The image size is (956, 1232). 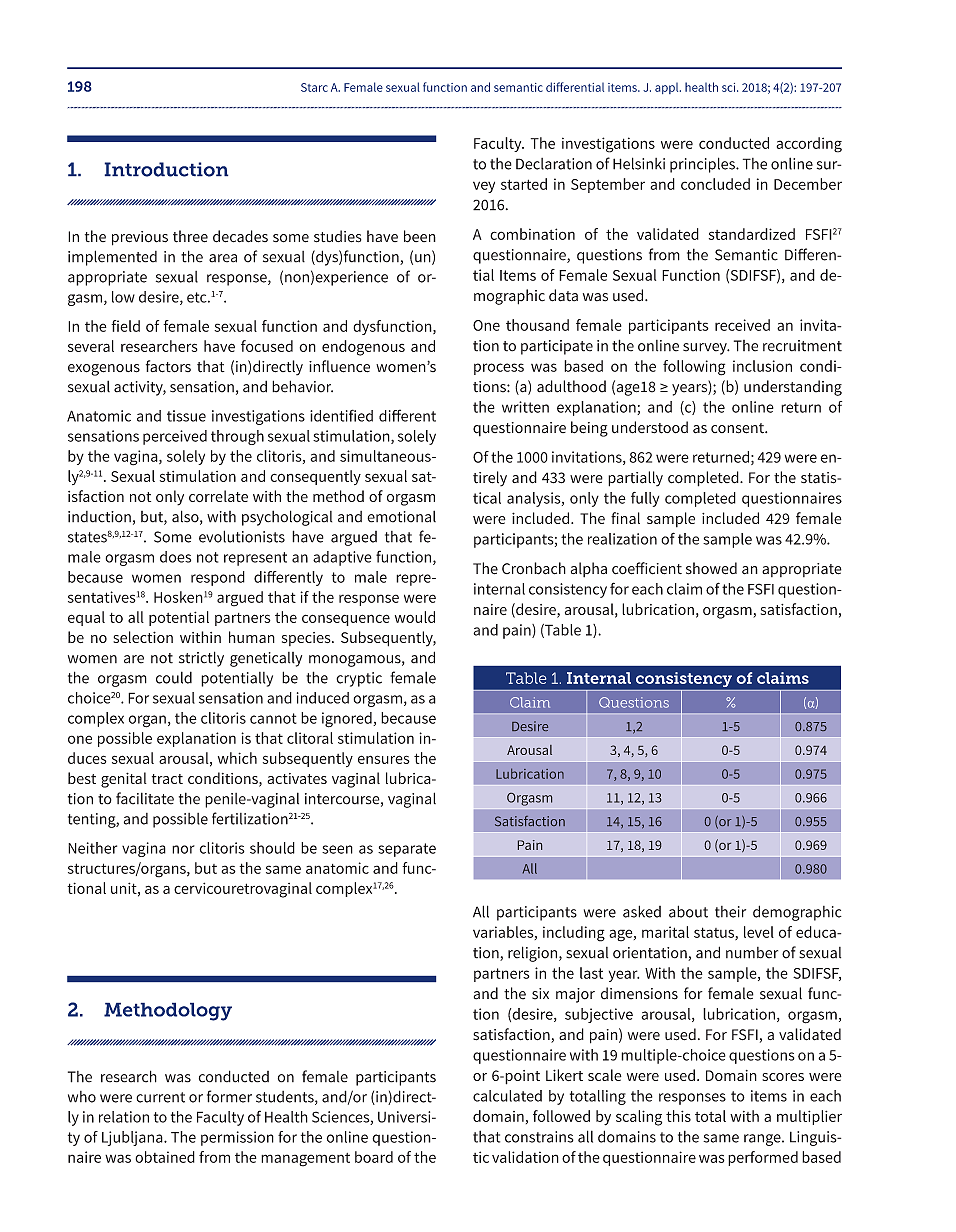 What do you see at coordinates (738, 428) in the screenshot?
I see `consent` at bounding box center [738, 428].
